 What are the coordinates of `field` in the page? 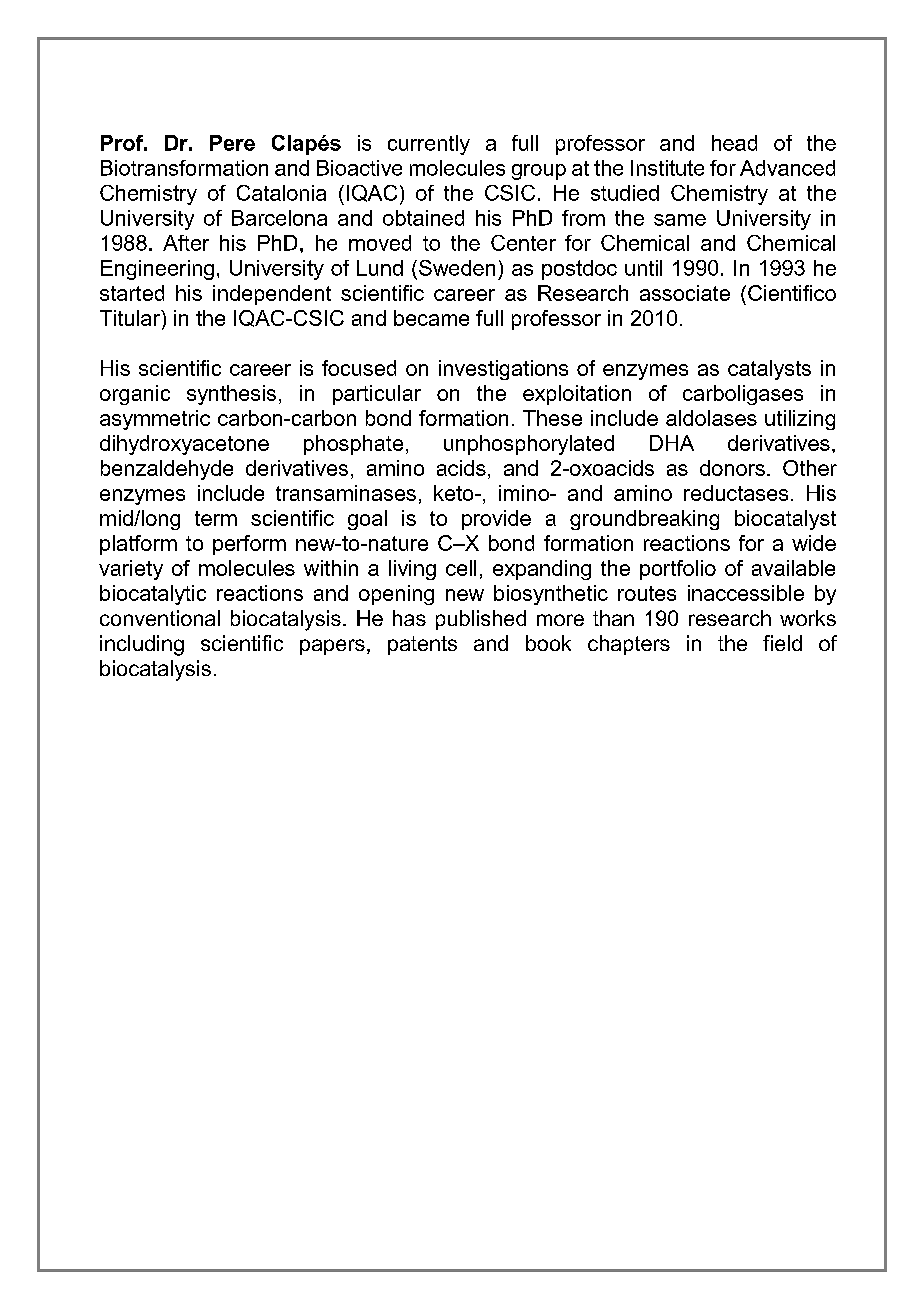 It's located at (782, 643).
